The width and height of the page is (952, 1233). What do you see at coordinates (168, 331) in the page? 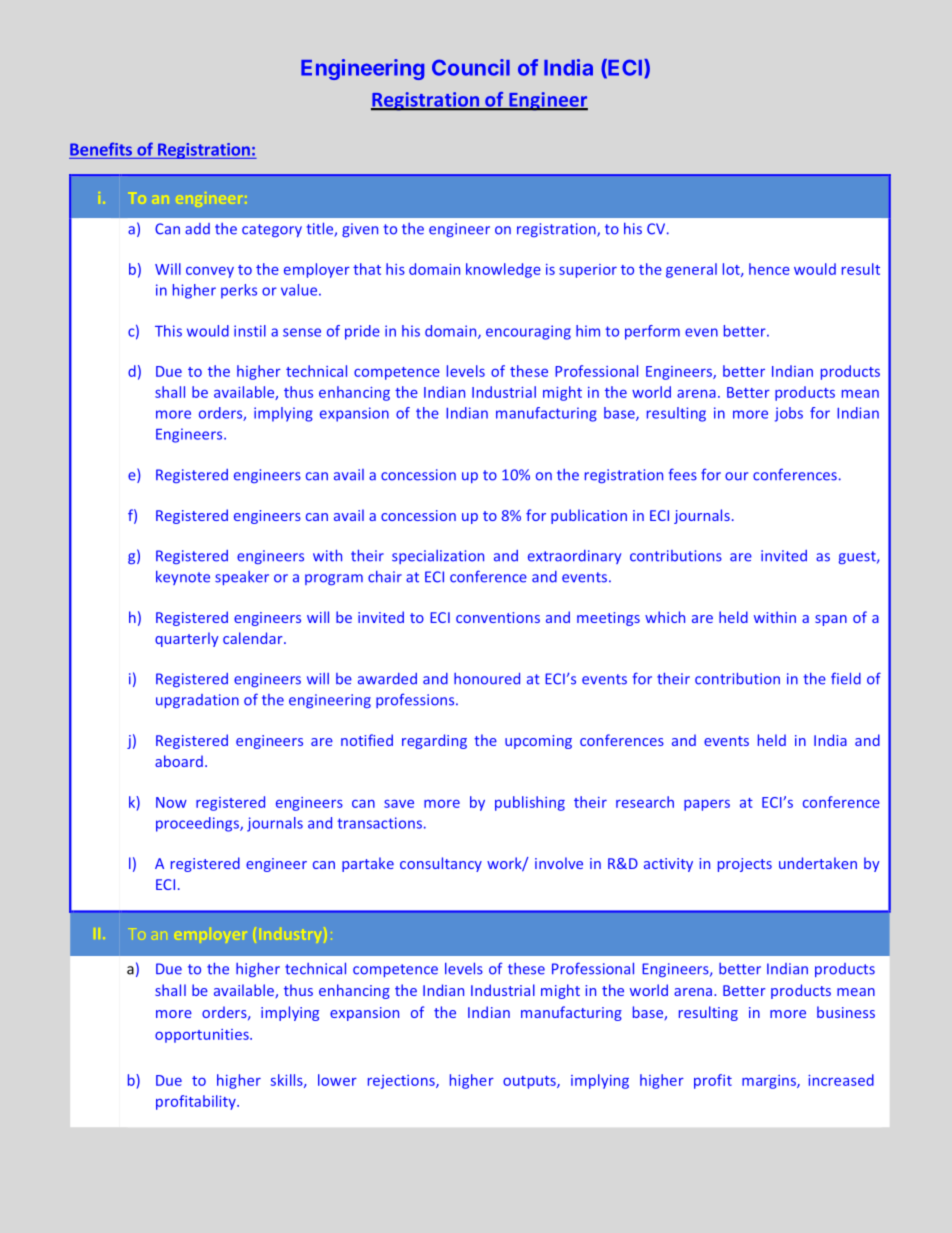
I see `This` at bounding box center [168, 331].
